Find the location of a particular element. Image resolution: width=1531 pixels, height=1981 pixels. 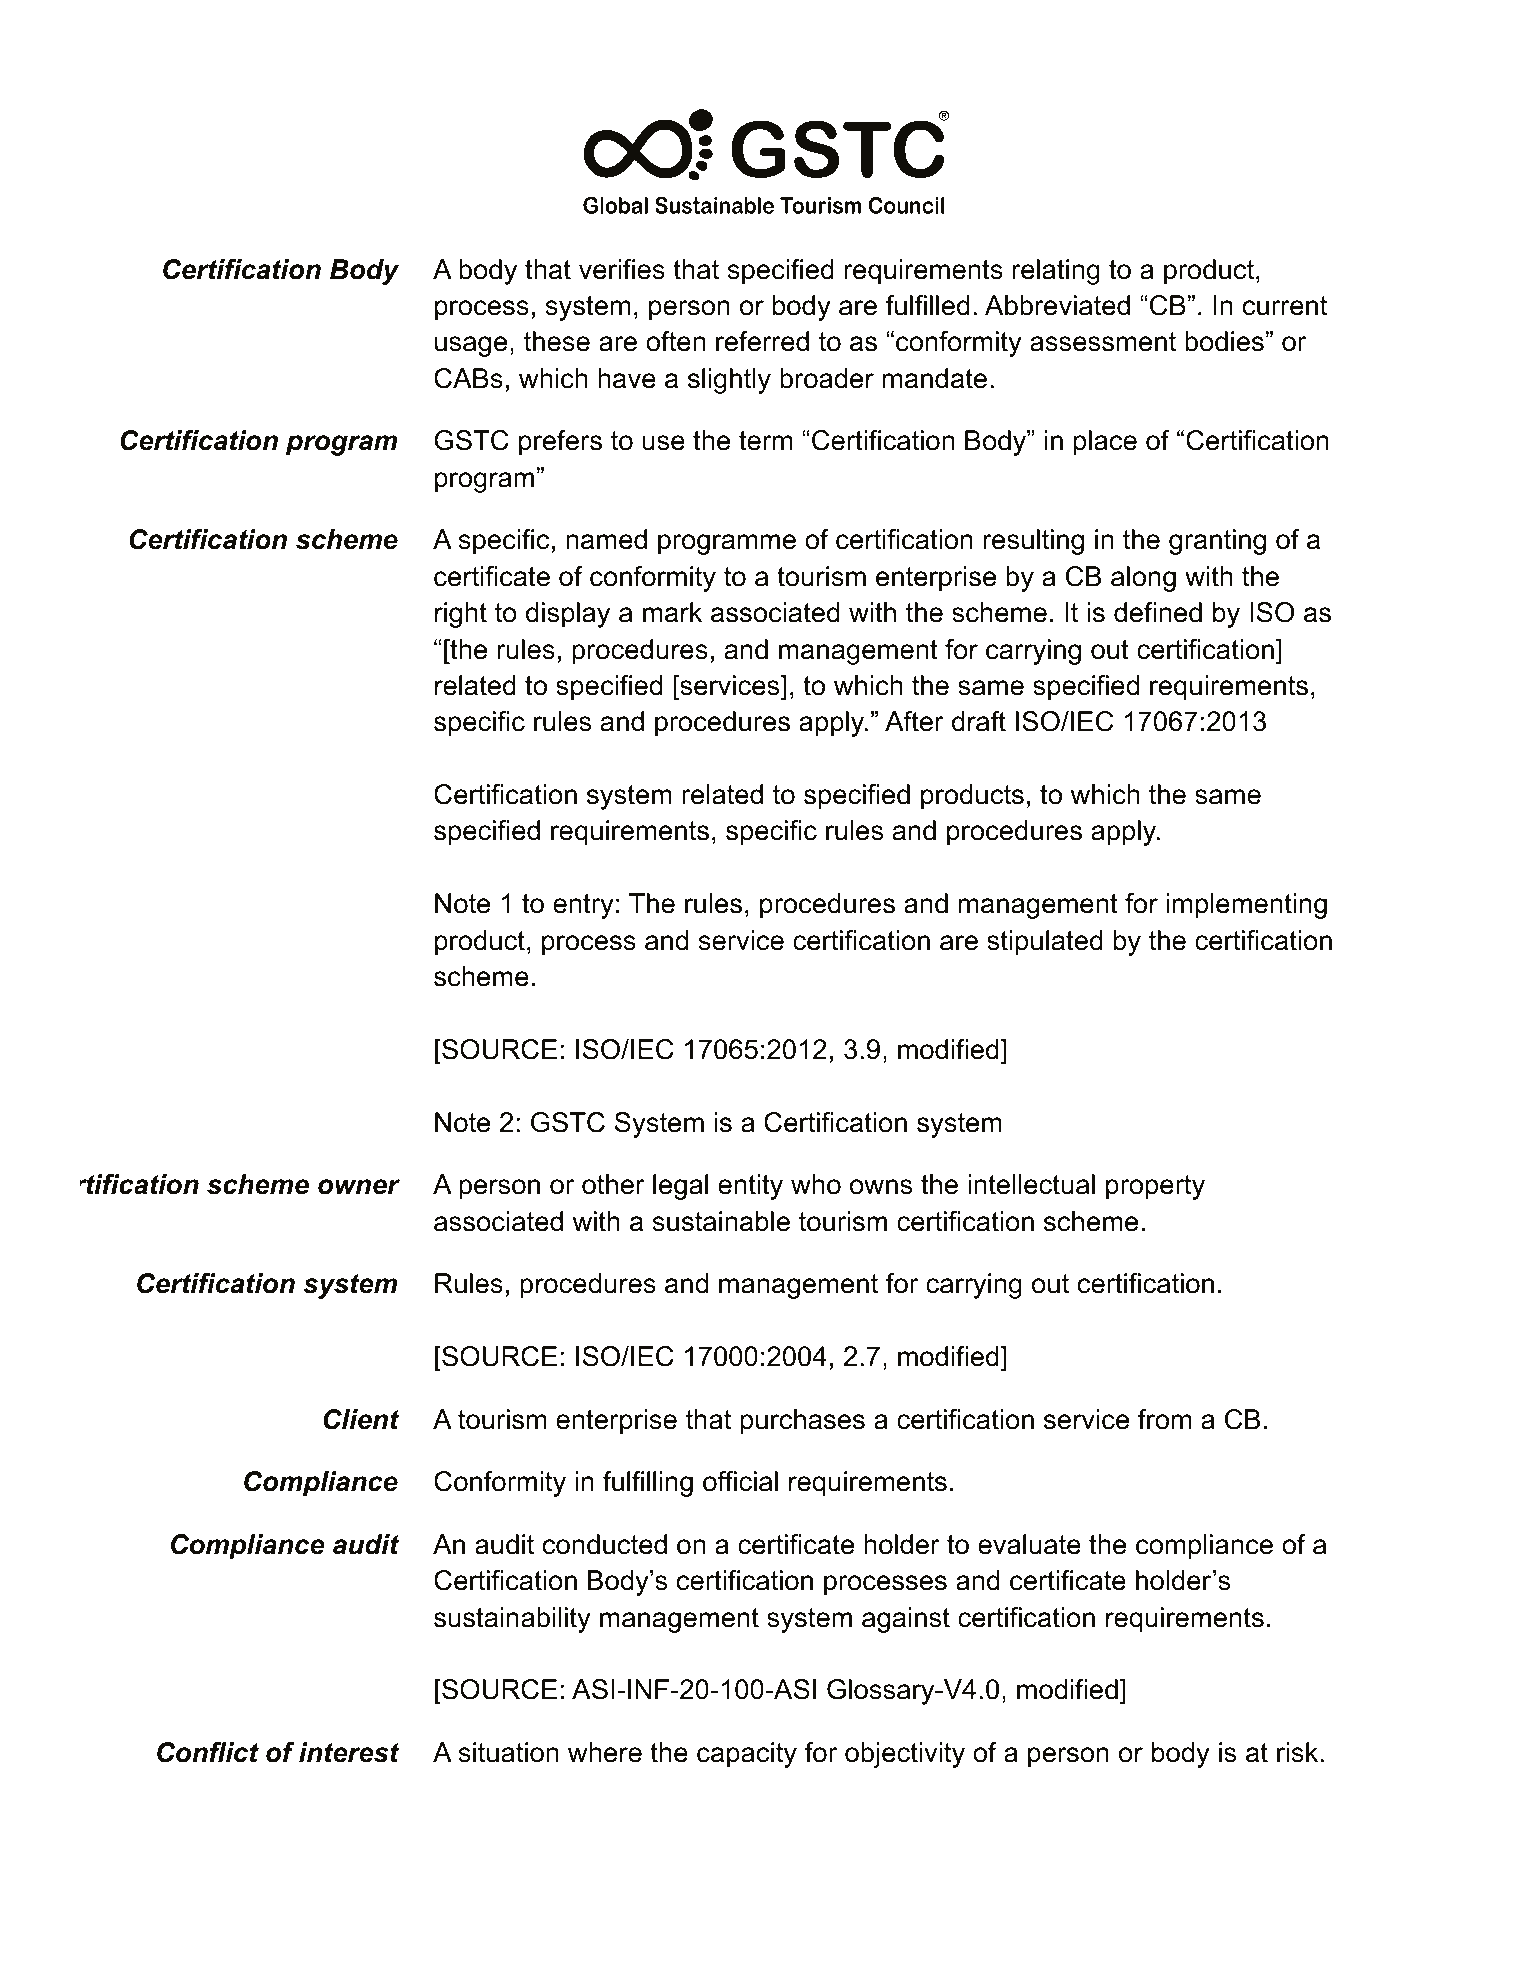

bodies is located at coordinates (1224, 341).
